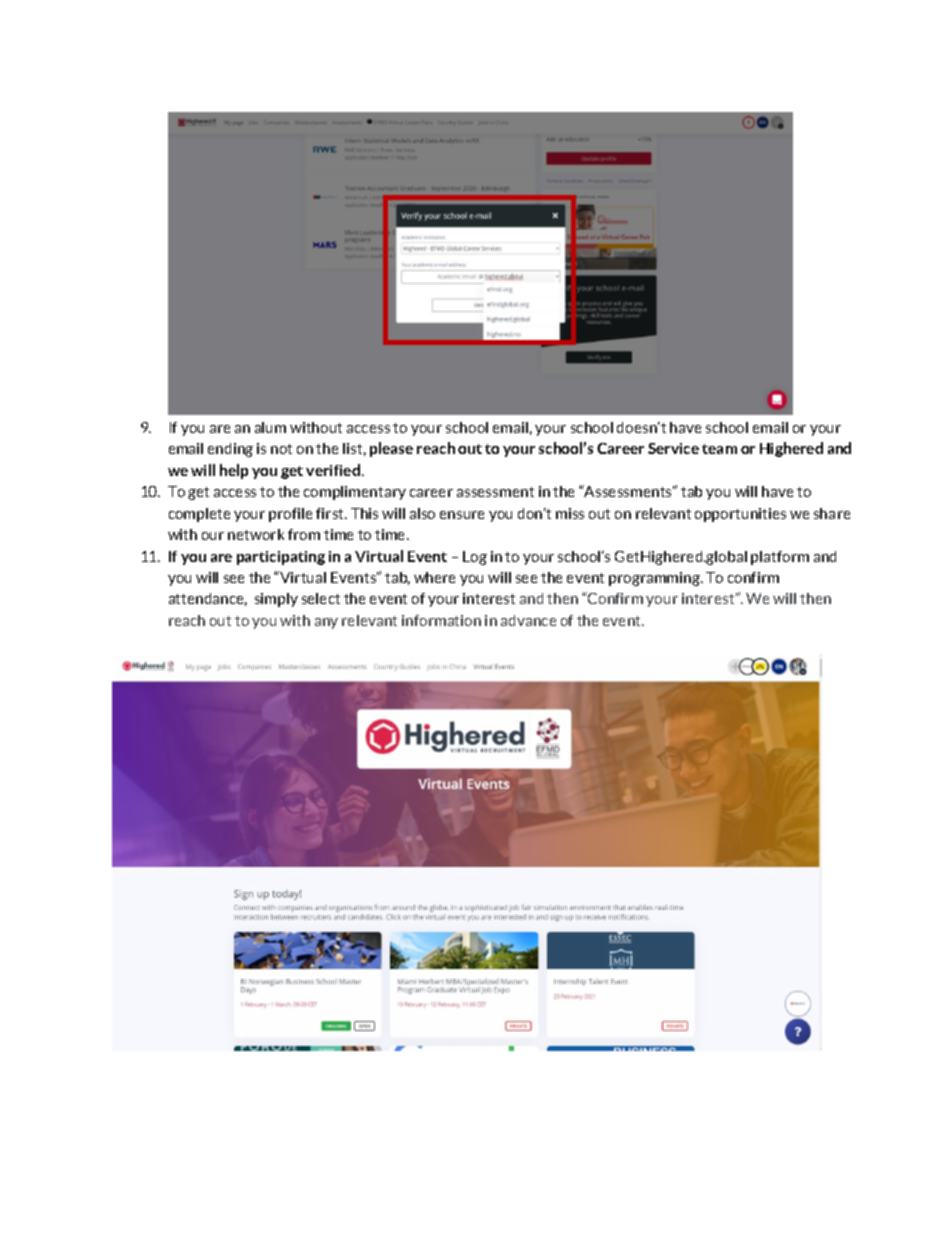 Image resolution: width=952 pixels, height=1233 pixels. I want to click on opportunities, so click(740, 515).
